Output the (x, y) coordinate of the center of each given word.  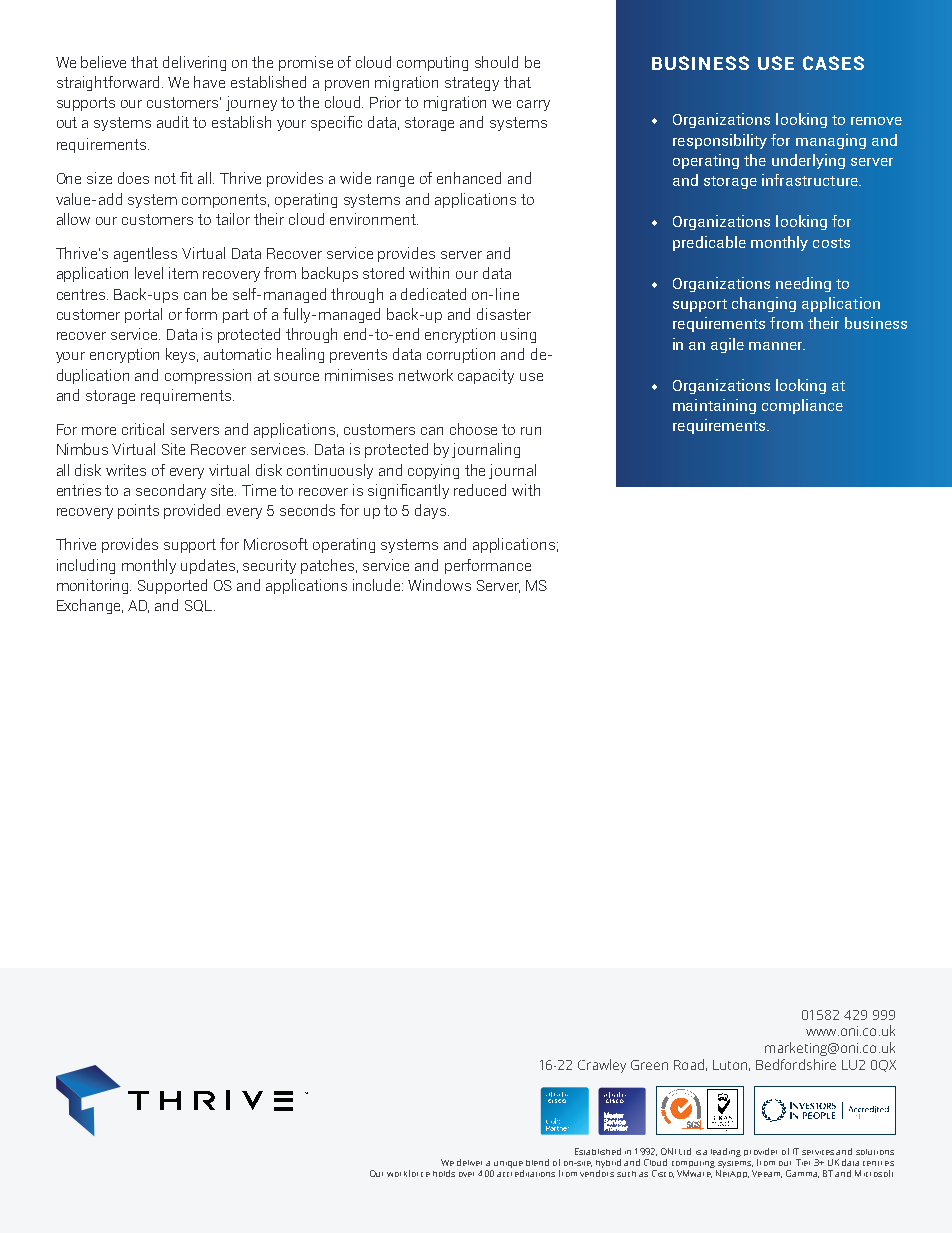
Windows (439, 585)
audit (173, 122)
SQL (200, 606)
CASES (833, 63)
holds (444, 1173)
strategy (472, 84)
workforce (408, 1173)
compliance (802, 406)
